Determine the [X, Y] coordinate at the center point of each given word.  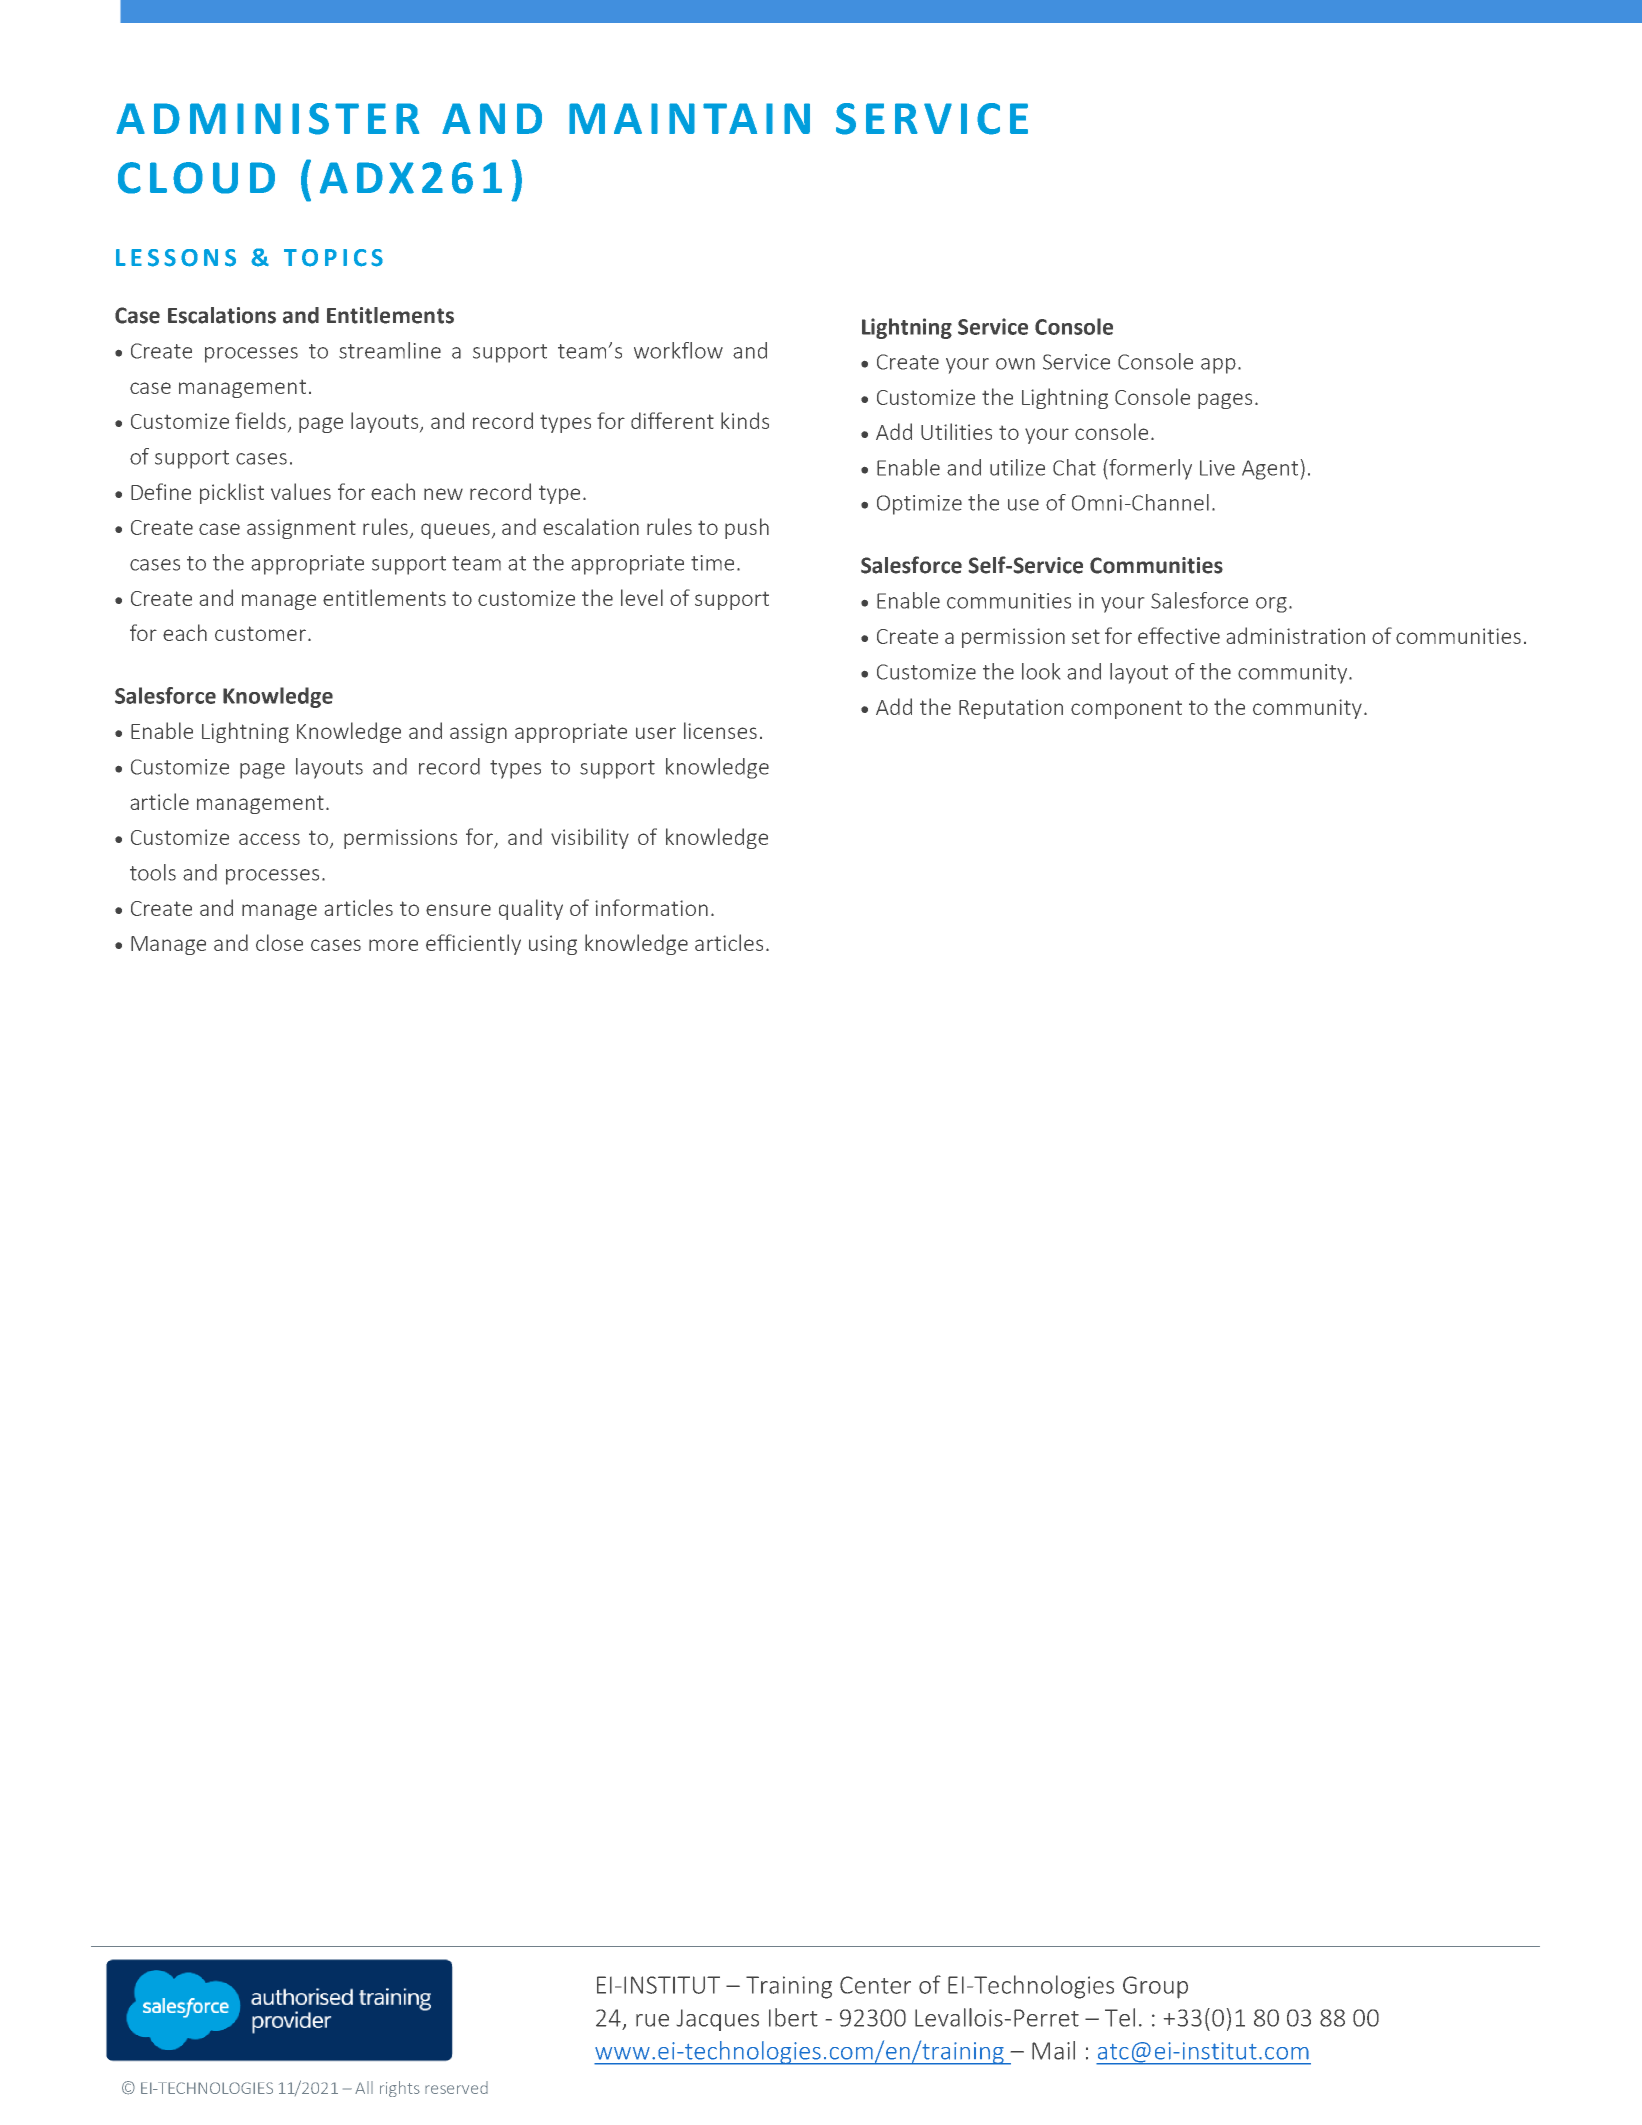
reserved [456, 2087]
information [651, 907]
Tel [1120, 2017]
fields [262, 422]
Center [875, 1985]
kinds [745, 420]
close [279, 942]
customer [260, 633]
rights [400, 2089]
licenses [720, 730]
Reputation [1011, 709]
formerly [1149, 469]
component [1126, 710]
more [393, 945]
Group [1155, 1987]
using [553, 945]
